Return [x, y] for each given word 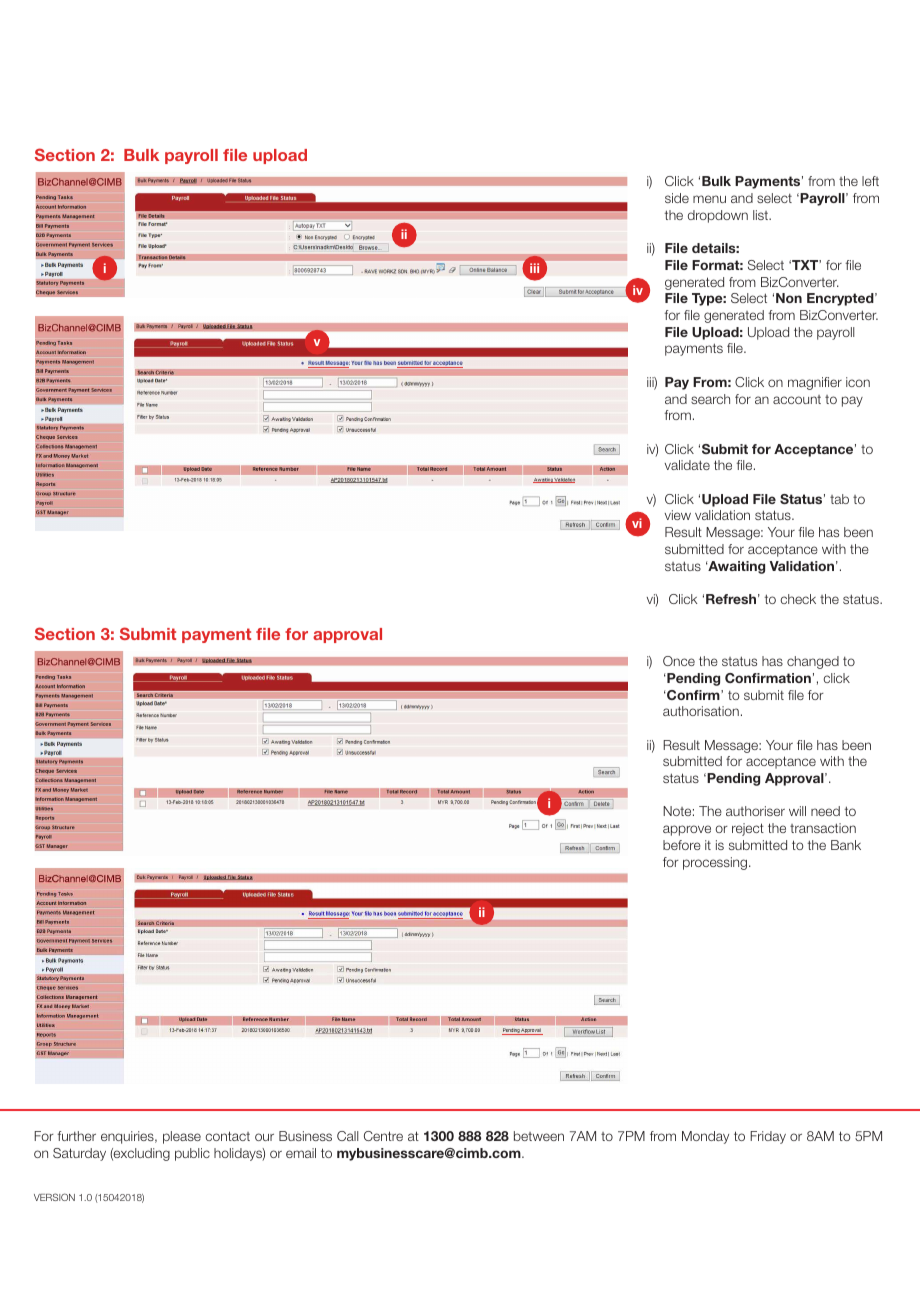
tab [839, 499]
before [682, 845]
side [677, 198]
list [762, 215]
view [678, 515]
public [192, 1154]
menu [709, 199]
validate [687, 465]
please [182, 1137]
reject [748, 829]
